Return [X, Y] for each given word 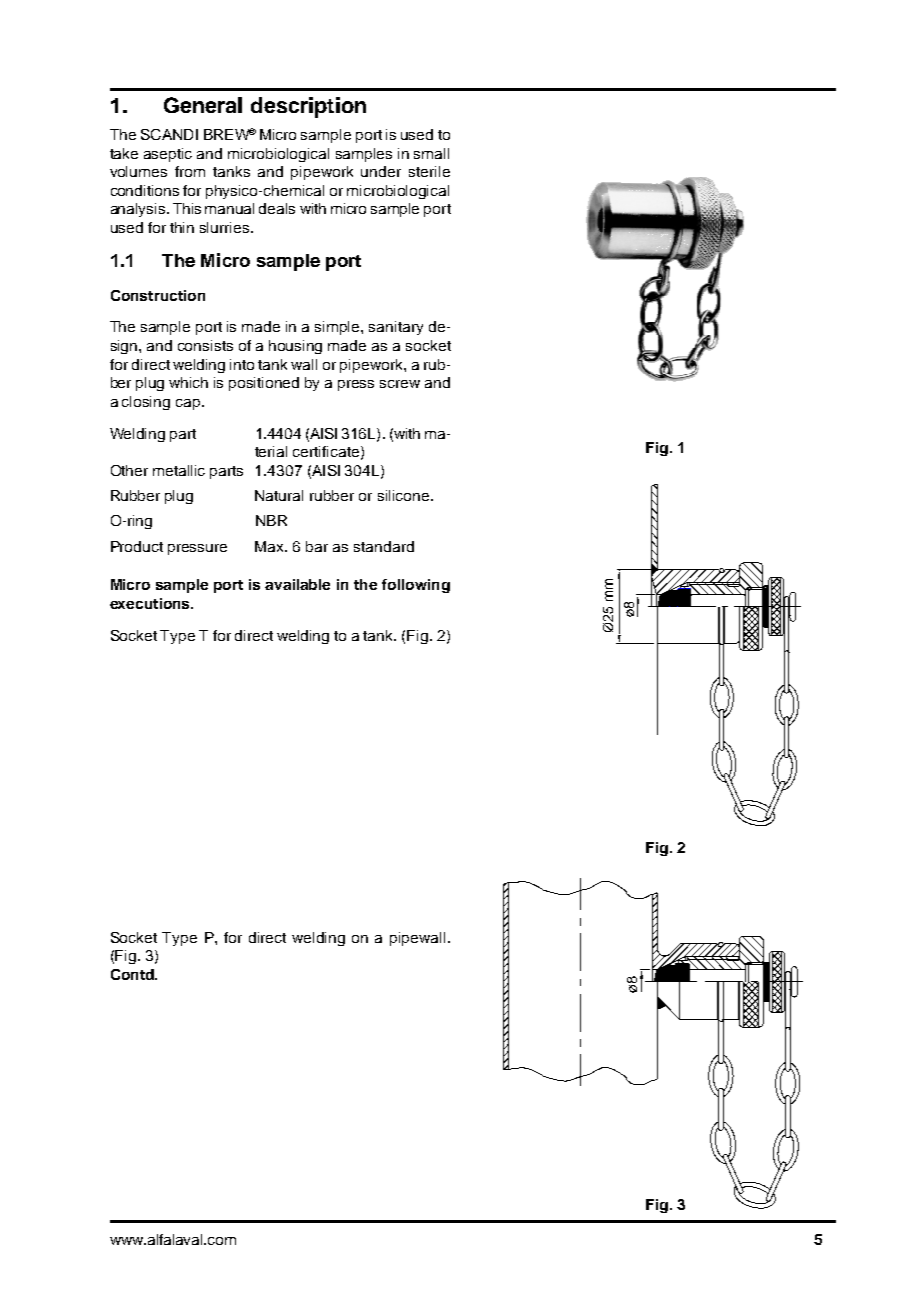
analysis [138, 210]
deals [277, 208]
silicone [405, 495]
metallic [179, 470]
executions [151, 603]
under [381, 171]
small [431, 153]
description [308, 107]
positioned [264, 384]
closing [146, 403]
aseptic [168, 155]
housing [295, 347]
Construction [158, 295]
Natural [279, 495]
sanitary [396, 328]
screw [400, 384]
